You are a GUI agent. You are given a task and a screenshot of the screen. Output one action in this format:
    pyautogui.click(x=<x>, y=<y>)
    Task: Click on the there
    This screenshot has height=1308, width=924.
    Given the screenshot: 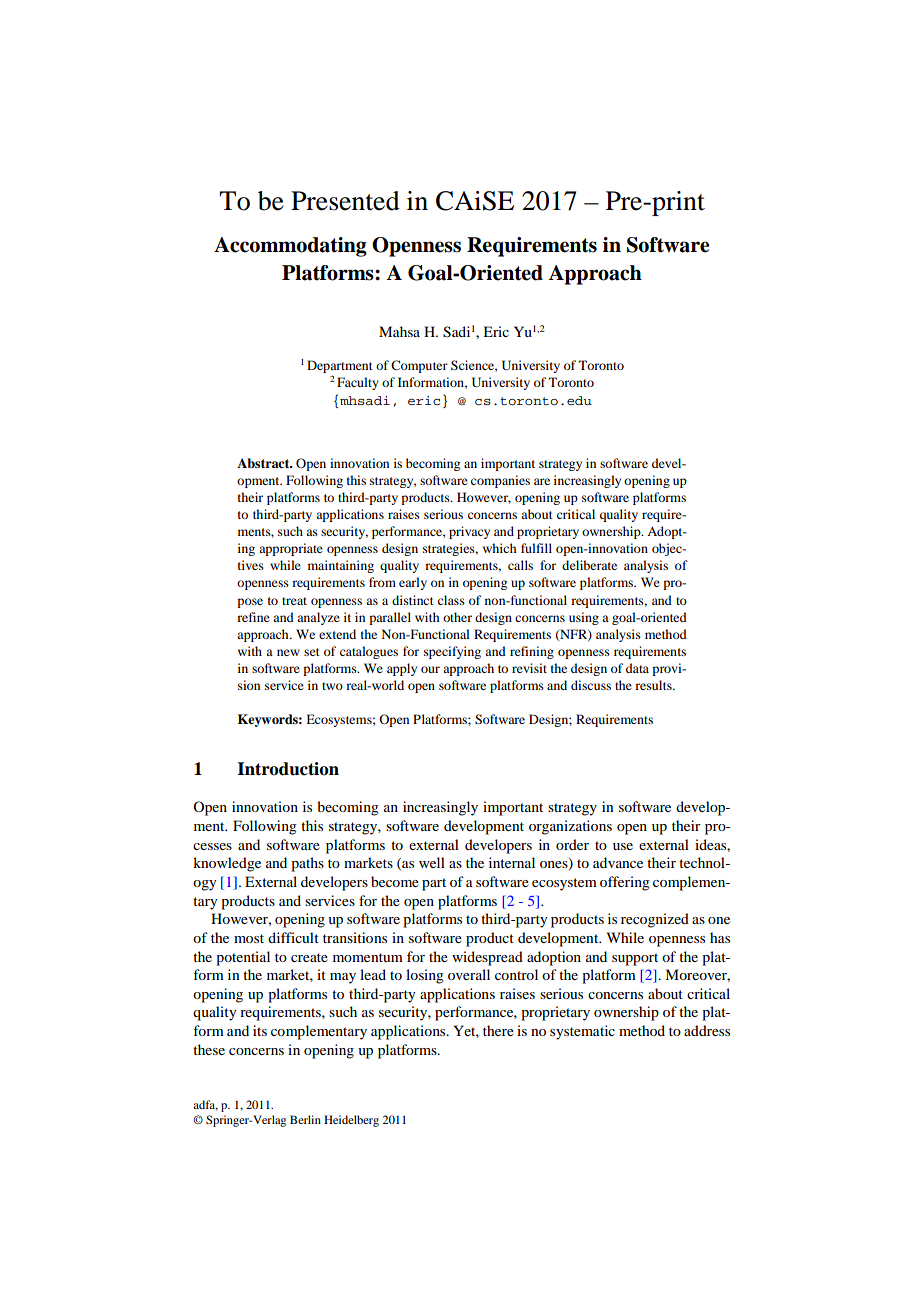 What is the action you would take?
    pyautogui.click(x=498, y=1030)
